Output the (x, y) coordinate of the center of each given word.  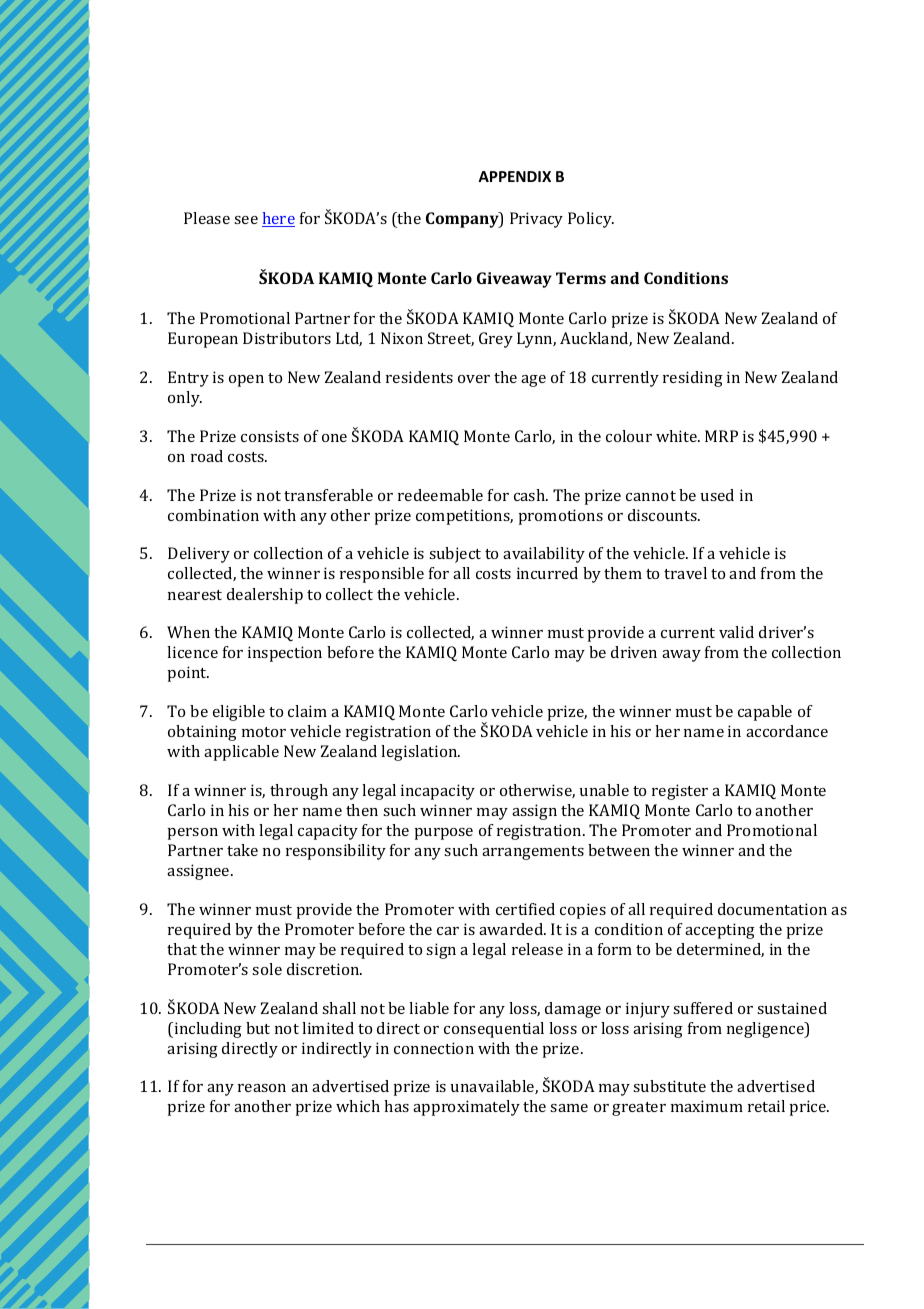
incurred (547, 573)
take (242, 850)
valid (736, 632)
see (246, 220)
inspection (285, 654)
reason (262, 1088)
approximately (466, 1108)
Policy (591, 220)
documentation (772, 909)
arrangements (533, 853)
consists (270, 436)
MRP (721, 436)
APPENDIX (514, 176)
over (474, 379)
